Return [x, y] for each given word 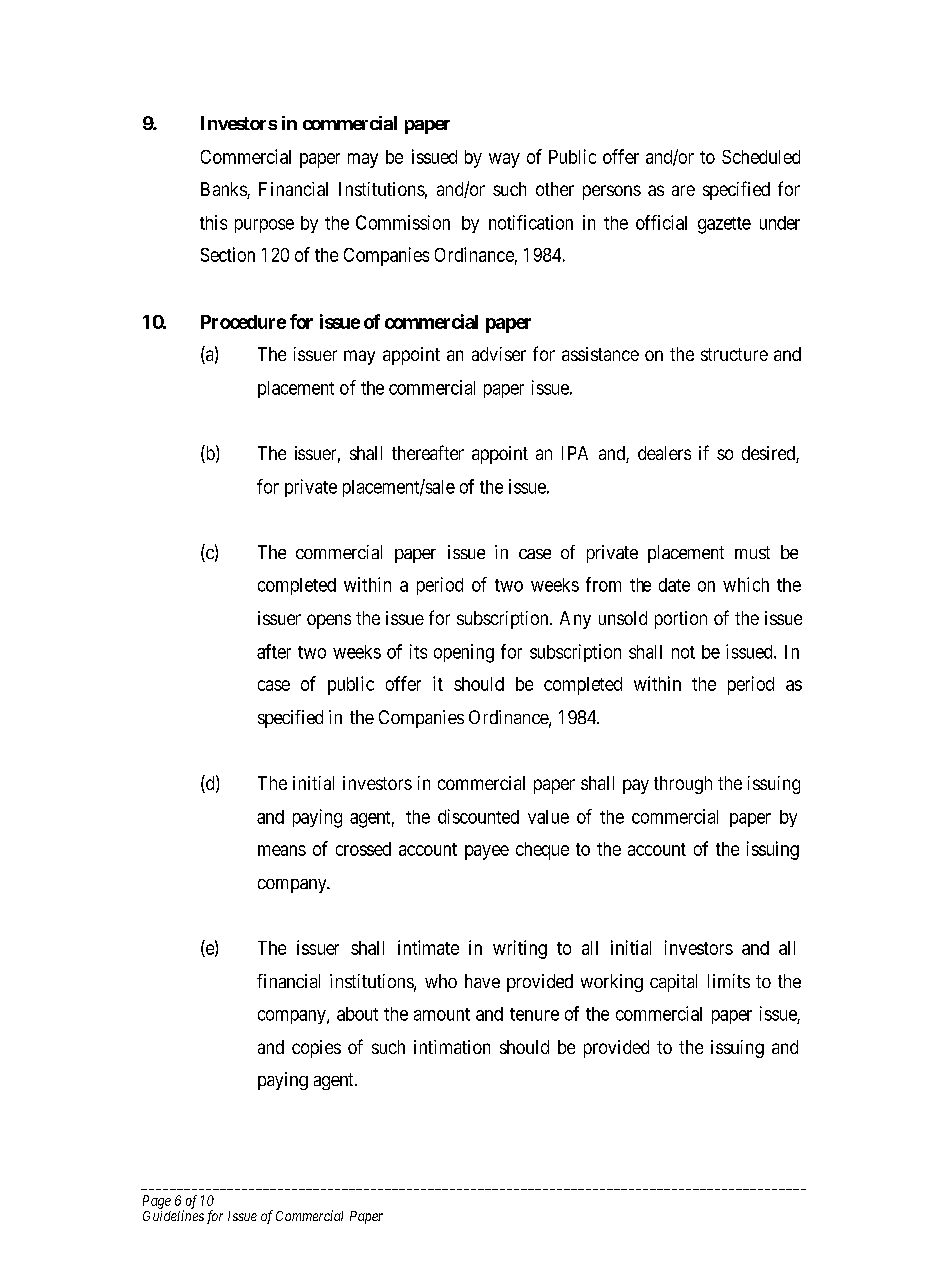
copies [316, 1049]
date [674, 585]
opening [464, 653]
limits [729, 981]
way [504, 160]
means [282, 850]
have [482, 981]
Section [228, 254]
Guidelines [173, 1215]
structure [734, 354]
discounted [478, 816]
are [683, 190]
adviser [499, 354]
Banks [224, 190]
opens [329, 621]
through [683, 785]
